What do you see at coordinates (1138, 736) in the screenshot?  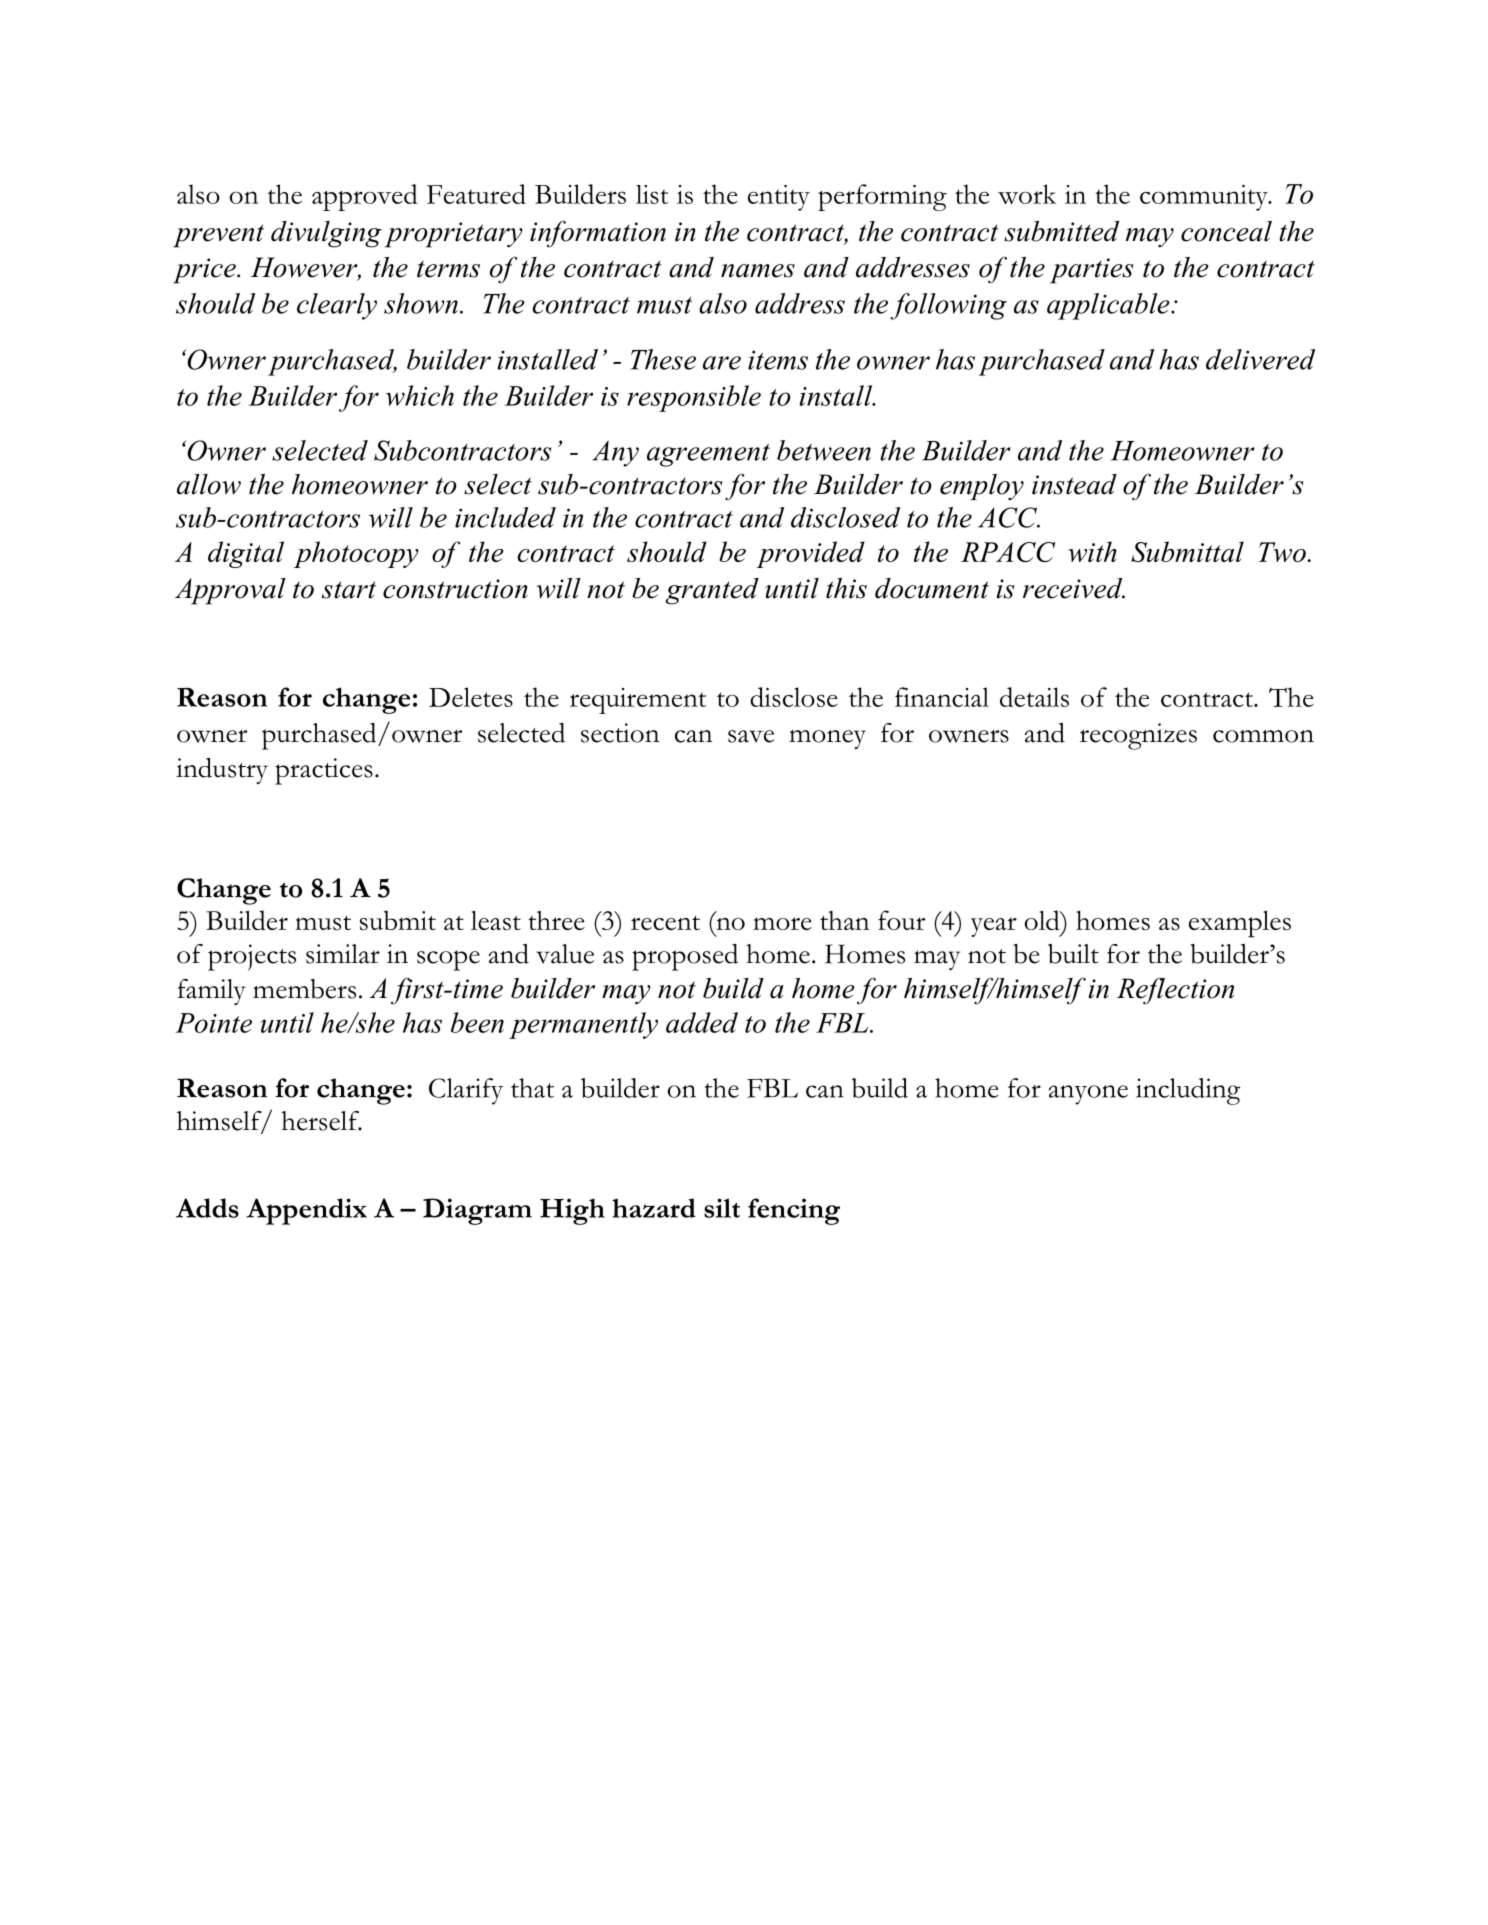 I see `recognizes` at bounding box center [1138, 736].
